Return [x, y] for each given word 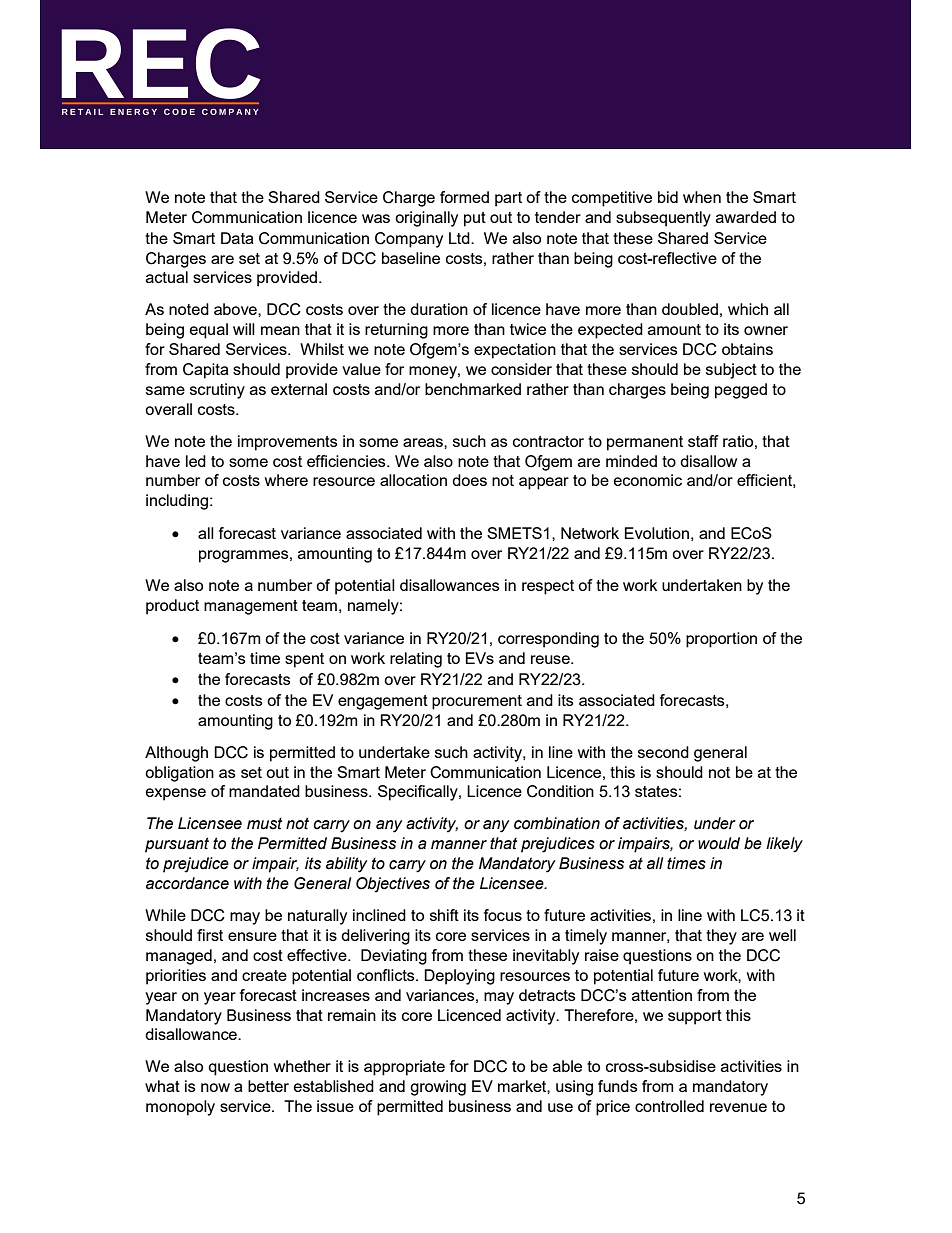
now [215, 1087]
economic [648, 480]
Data [237, 238]
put [475, 219]
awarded [746, 217]
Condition [560, 791]
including [177, 502]
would [719, 843]
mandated [264, 791]
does [469, 480]
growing [438, 1088]
